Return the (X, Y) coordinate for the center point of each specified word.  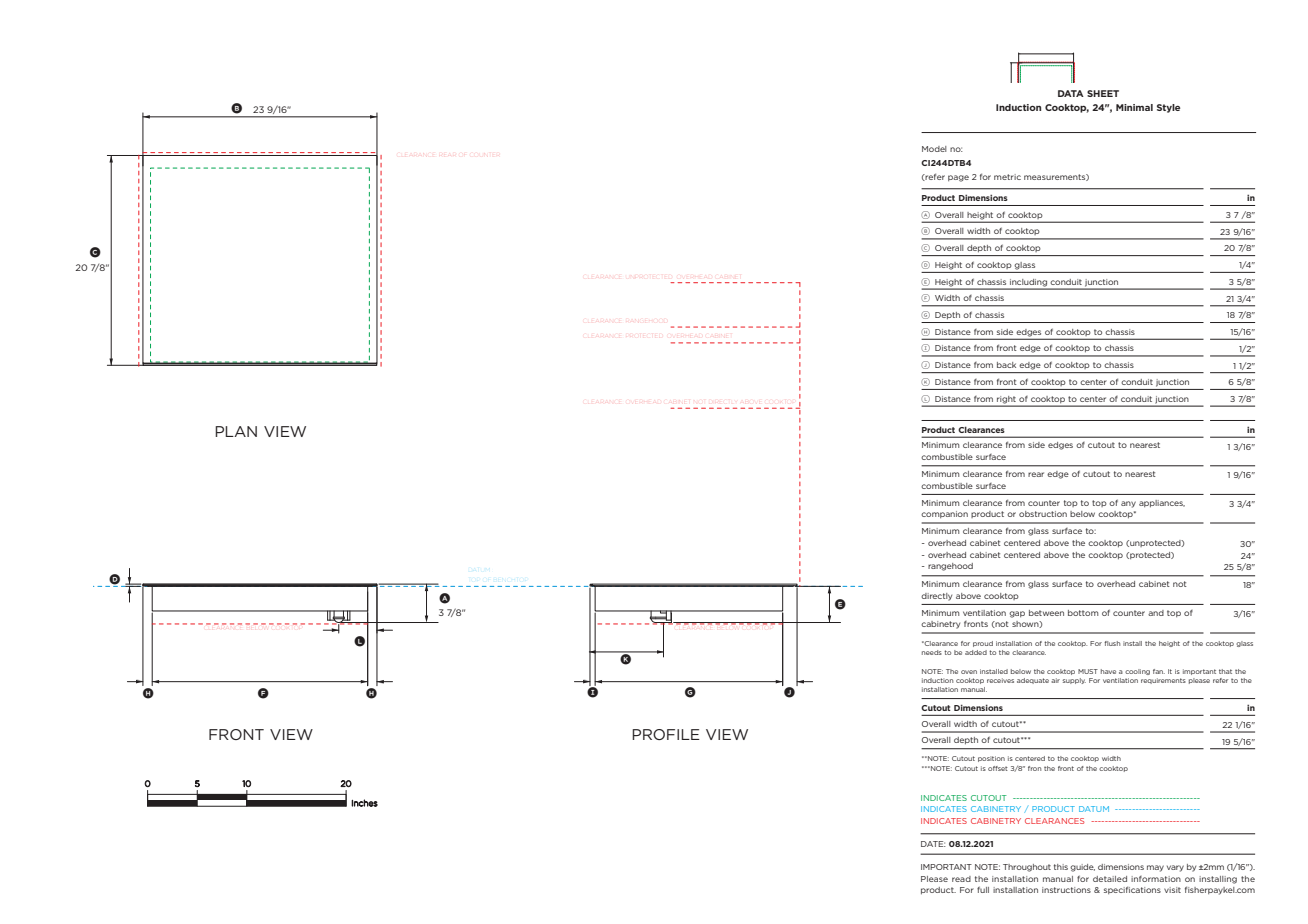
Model (934, 149)
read (961, 879)
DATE (933, 844)
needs (932, 652)
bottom (1083, 613)
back (1006, 365)
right (1006, 399)
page (958, 178)
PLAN (236, 431)
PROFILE (666, 734)
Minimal (1134, 107)
